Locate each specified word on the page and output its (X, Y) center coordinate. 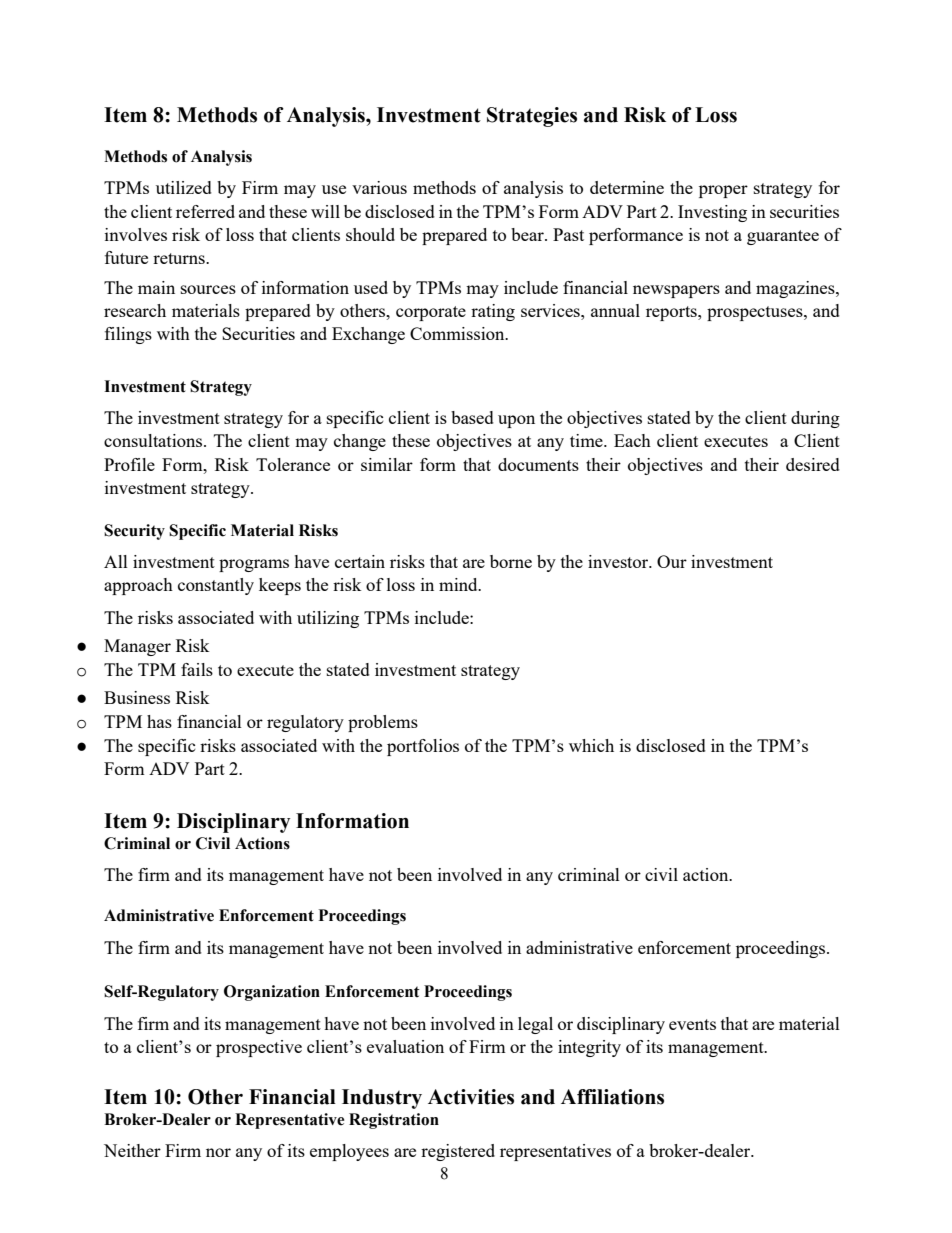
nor (218, 1152)
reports (672, 313)
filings (128, 335)
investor (619, 561)
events (692, 1024)
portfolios (423, 747)
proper (723, 191)
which (591, 745)
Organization (272, 993)
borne (511, 561)
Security (134, 532)
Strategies (532, 117)
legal (535, 1025)
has (159, 721)
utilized (184, 187)
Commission (458, 333)
